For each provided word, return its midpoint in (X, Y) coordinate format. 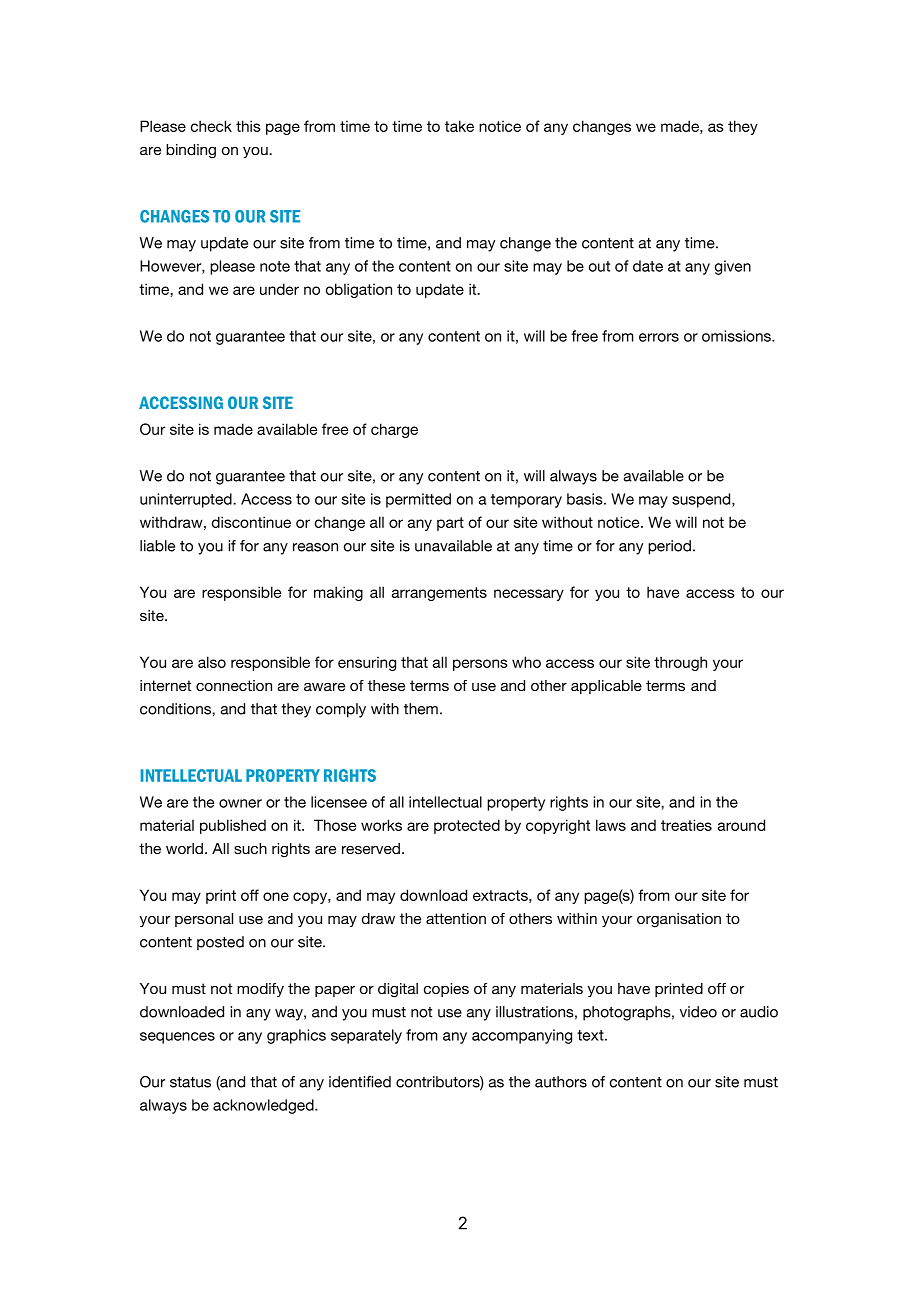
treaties (686, 825)
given (733, 267)
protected (467, 826)
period (669, 547)
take (459, 126)
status (190, 1082)
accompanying (522, 1036)
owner (240, 803)
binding (191, 151)
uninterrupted (187, 500)
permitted (418, 500)
